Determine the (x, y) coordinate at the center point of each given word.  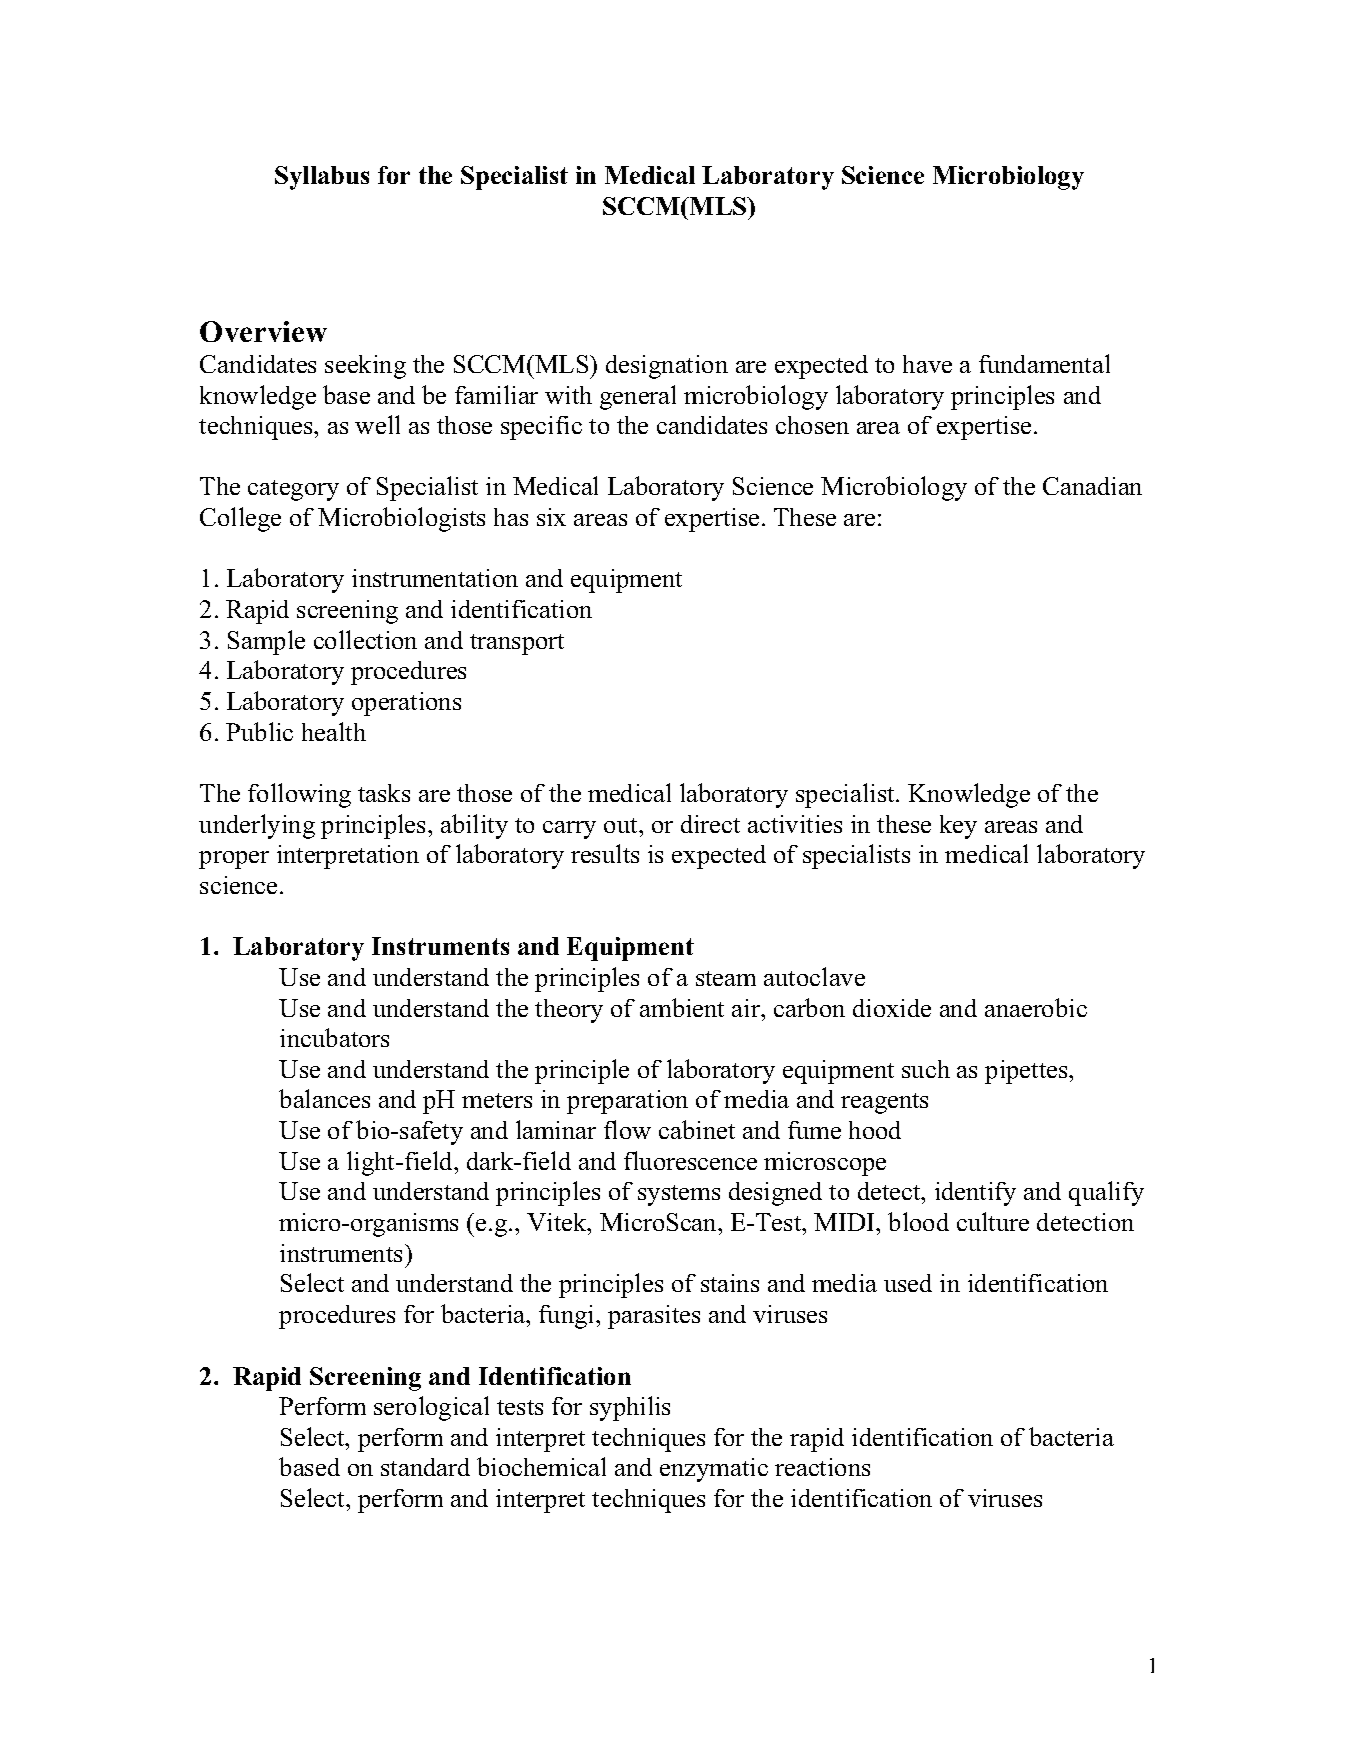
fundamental (1044, 363)
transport (517, 644)
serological (431, 1408)
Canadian (1092, 486)
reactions (822, 1467)
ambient (682, 1007)
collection (365, 639)
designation (667, 367)
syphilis (630, 1408)
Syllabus (322, 178)
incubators (334, 1037)
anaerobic (1036, 1007)
